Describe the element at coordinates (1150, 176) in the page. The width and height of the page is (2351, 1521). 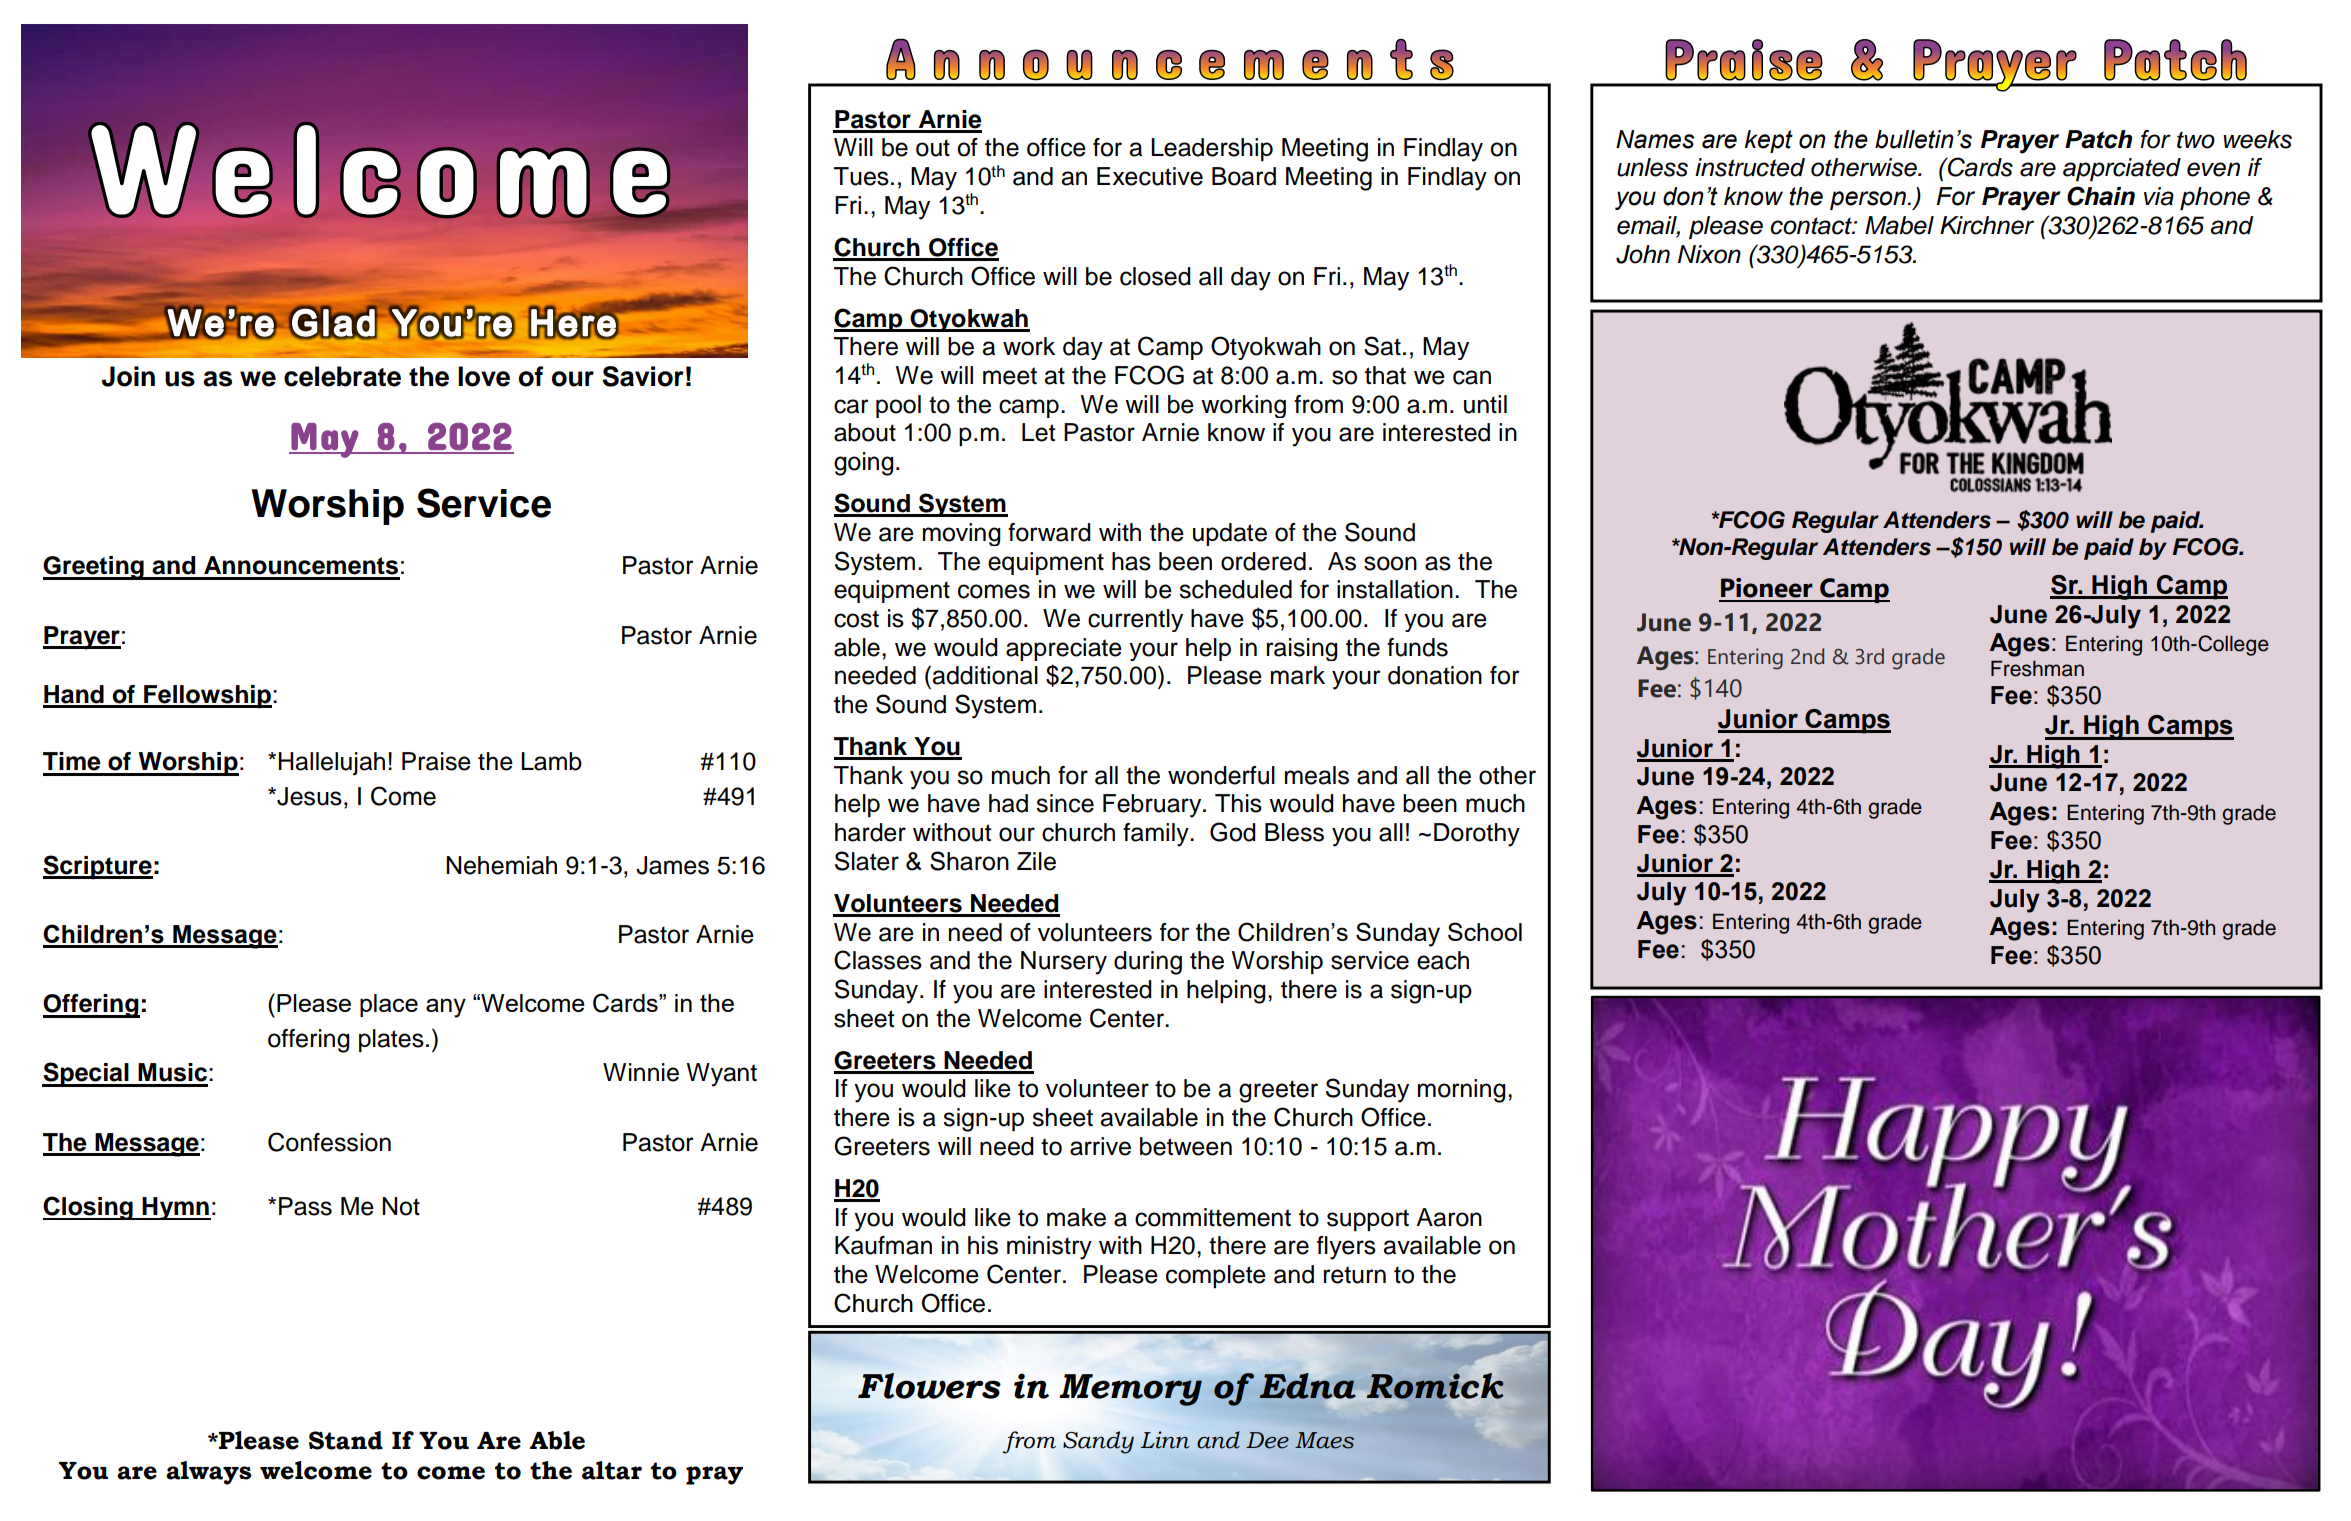
I see `Executive` at that location.
